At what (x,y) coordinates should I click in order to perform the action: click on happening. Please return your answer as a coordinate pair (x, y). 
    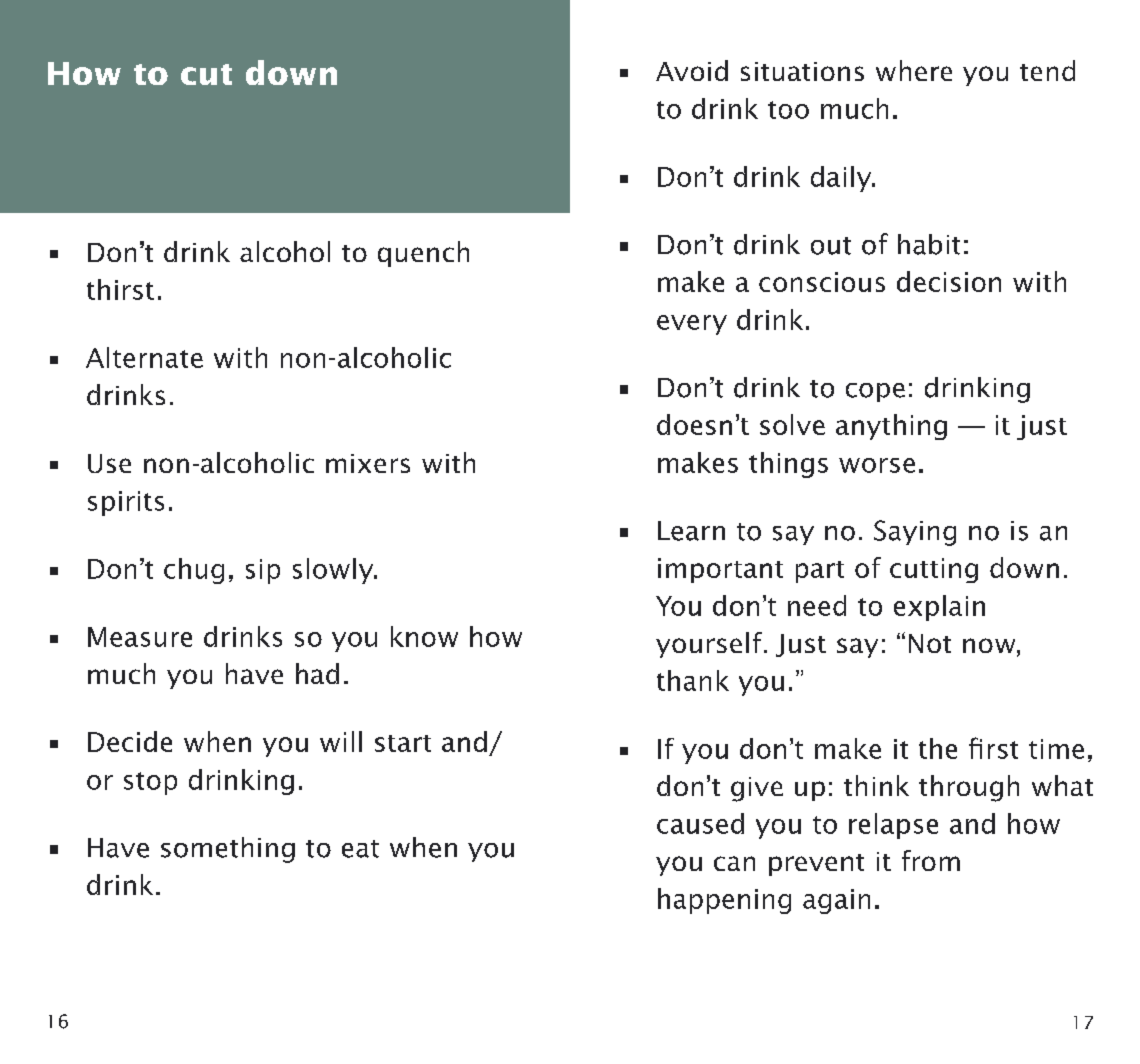
    Looking at the image, I should click on (724, 901).
